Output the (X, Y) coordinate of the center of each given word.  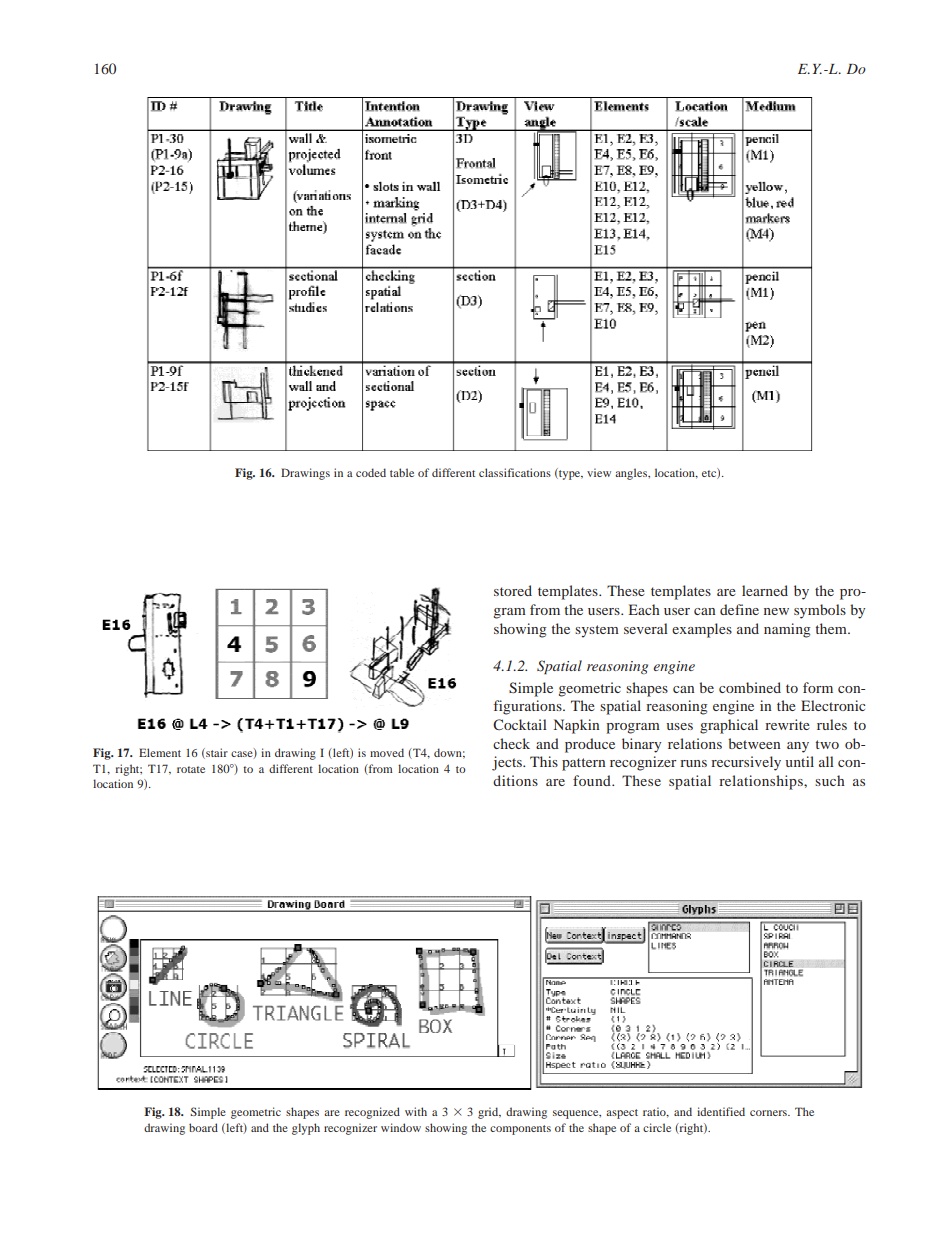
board (203, 1127)
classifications (515, 472)
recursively (746, 763)
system (597, 631)
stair (216, 753)
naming (787, 630)
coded (371, 472)
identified (721, 1111)
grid (489, 1113)
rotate (191, 769)
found (593, 780)
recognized (372, 1113)
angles (632, 474)
